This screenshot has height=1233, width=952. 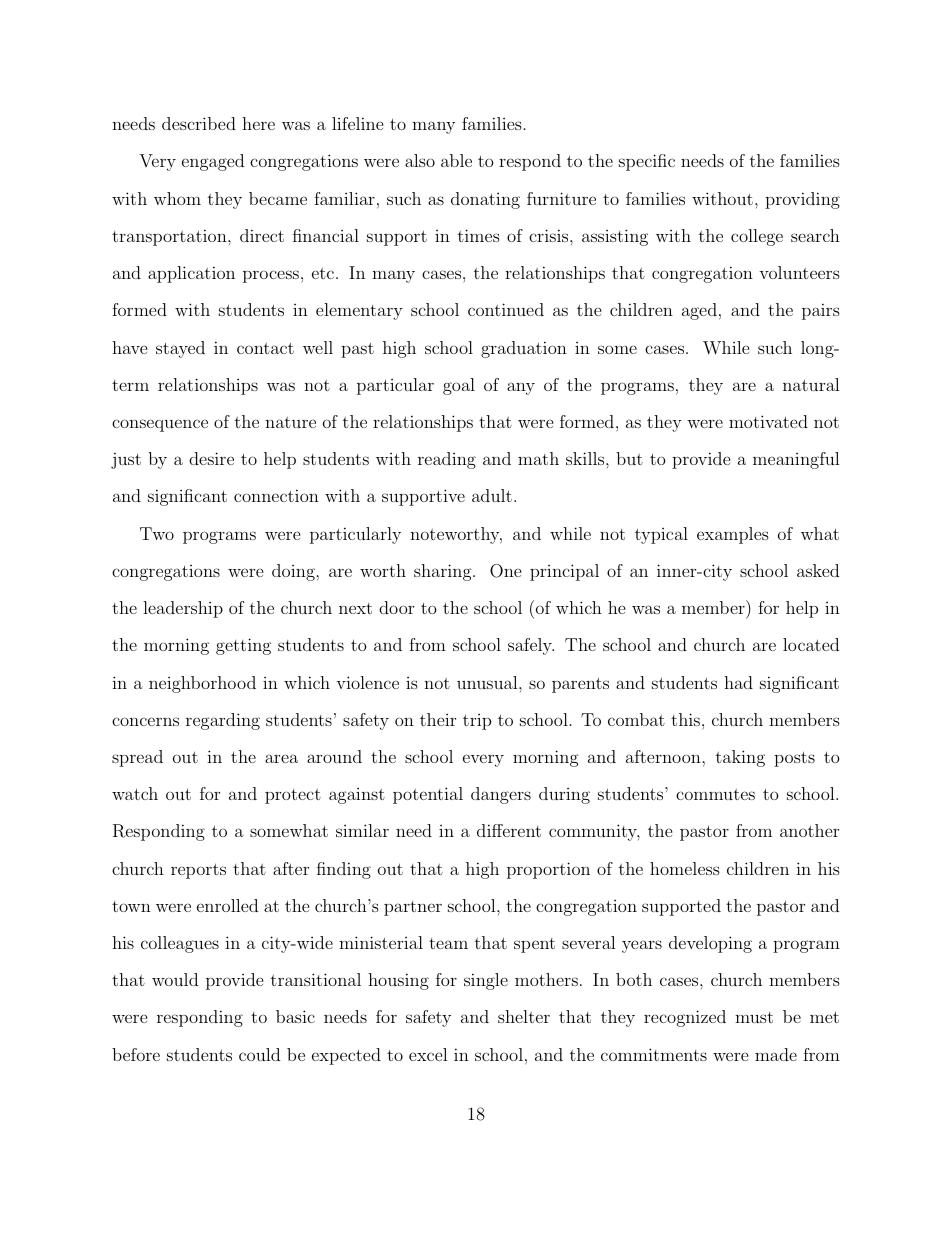 What do you see at coordinates (183, 609) in the screenshot?
I see `leadership` at bounding box center [183, 609].
